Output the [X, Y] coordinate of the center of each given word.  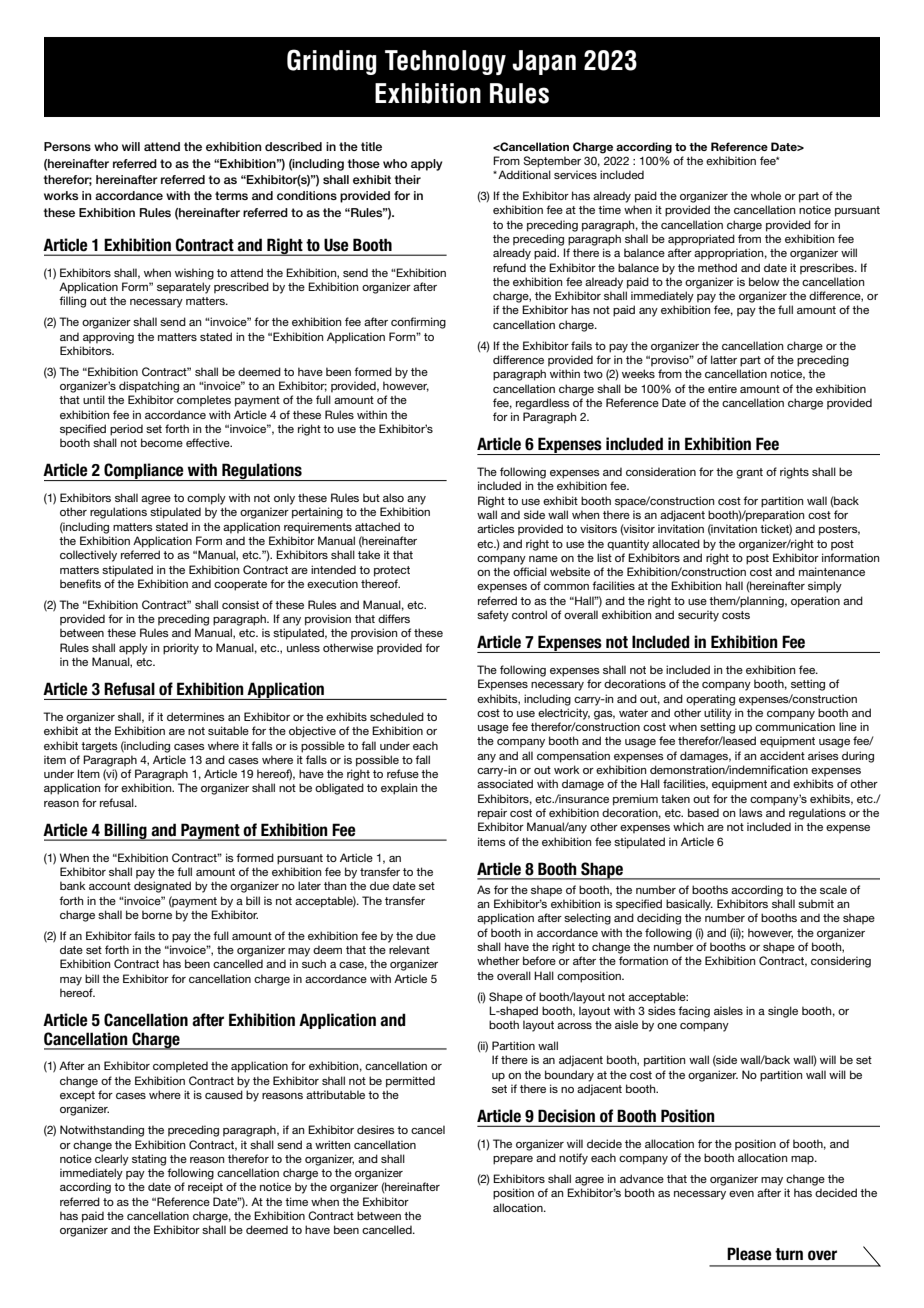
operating [710, 700]
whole [766, 195]
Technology [445, 62]
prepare [513, 1160]
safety [493, 616]
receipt [205, 1188]
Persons [67, 146]
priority [181, 649]
